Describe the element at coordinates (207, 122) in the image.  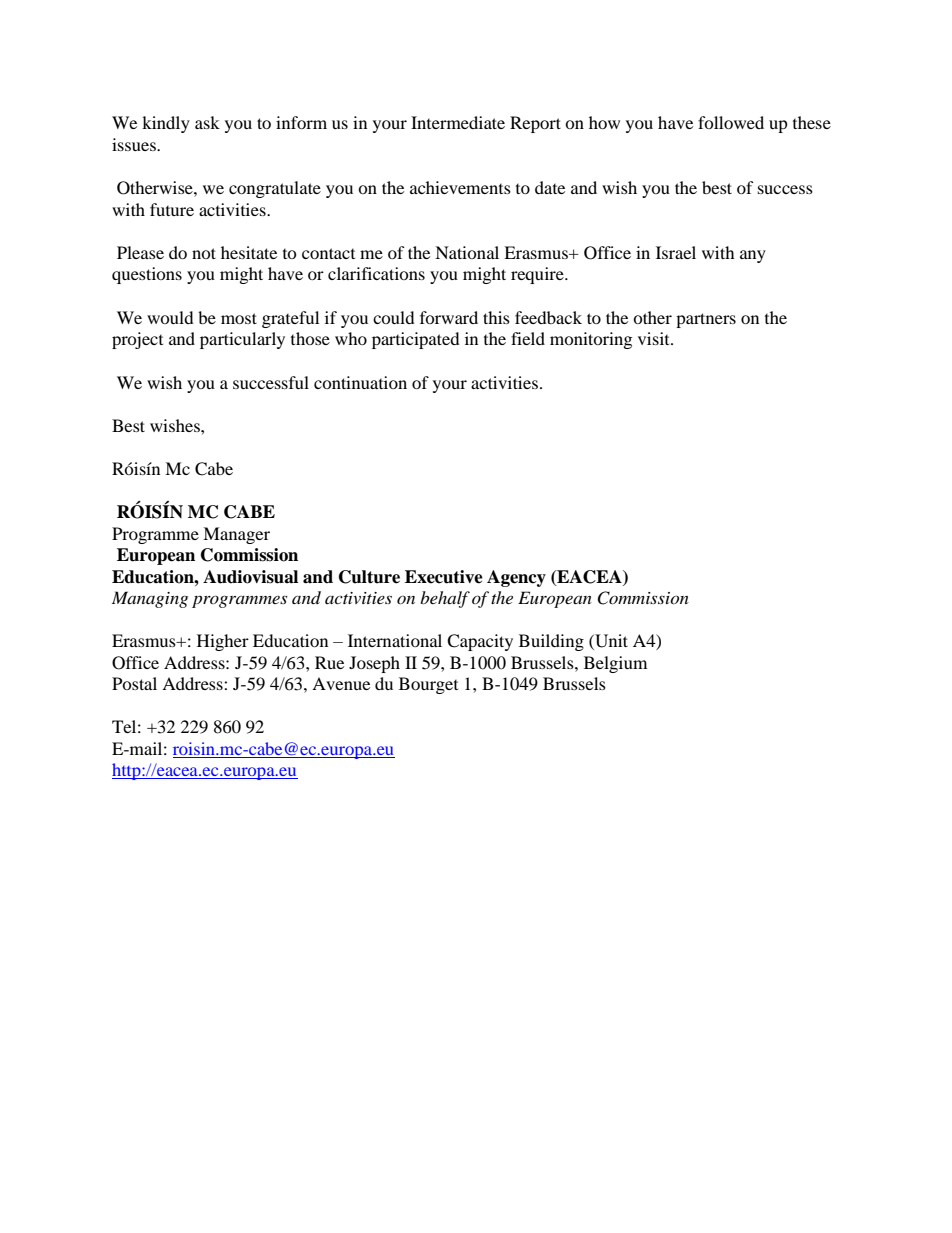
I see `ask` at that location.
